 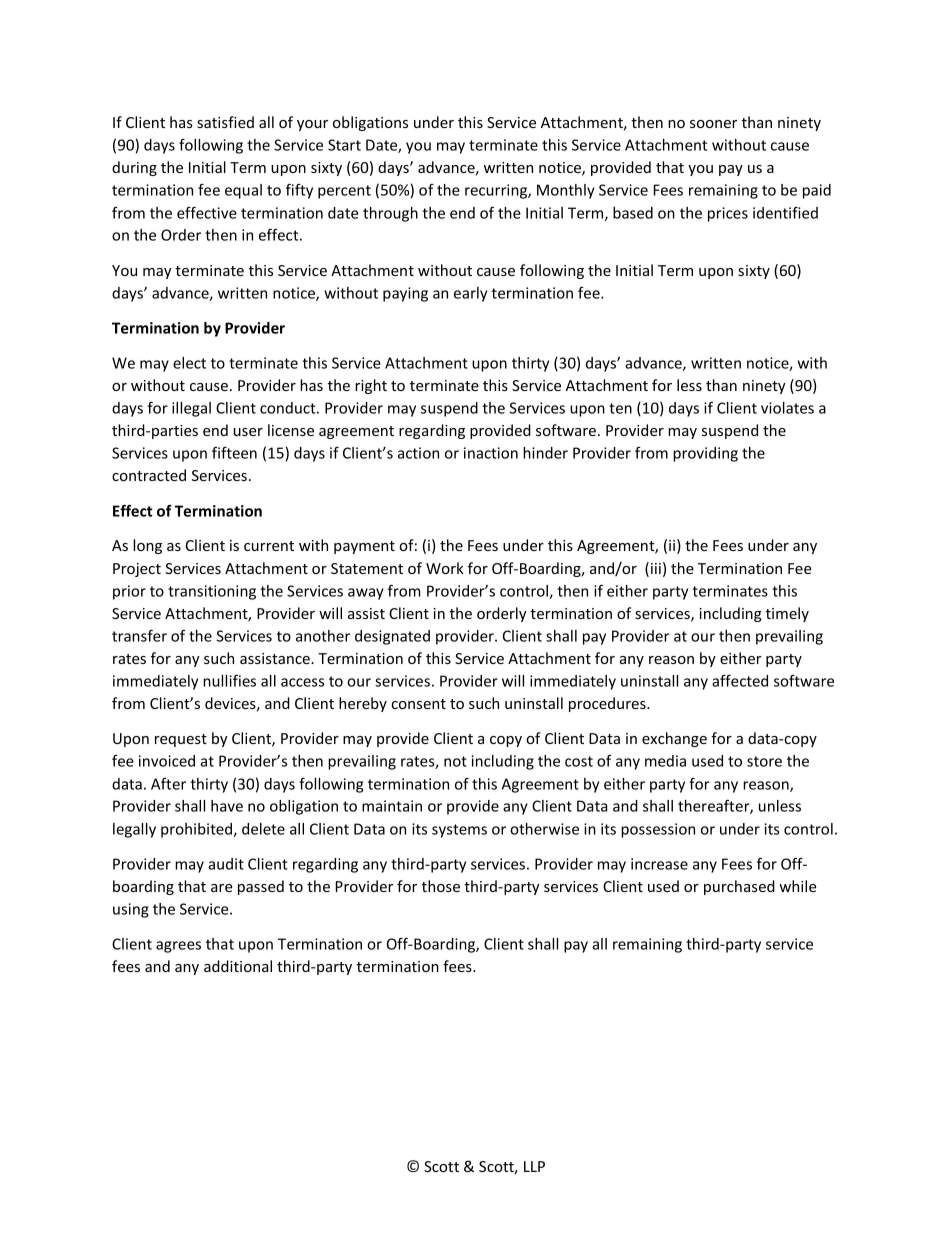 I want to click on Monthly, so click(x=566, y=191).
